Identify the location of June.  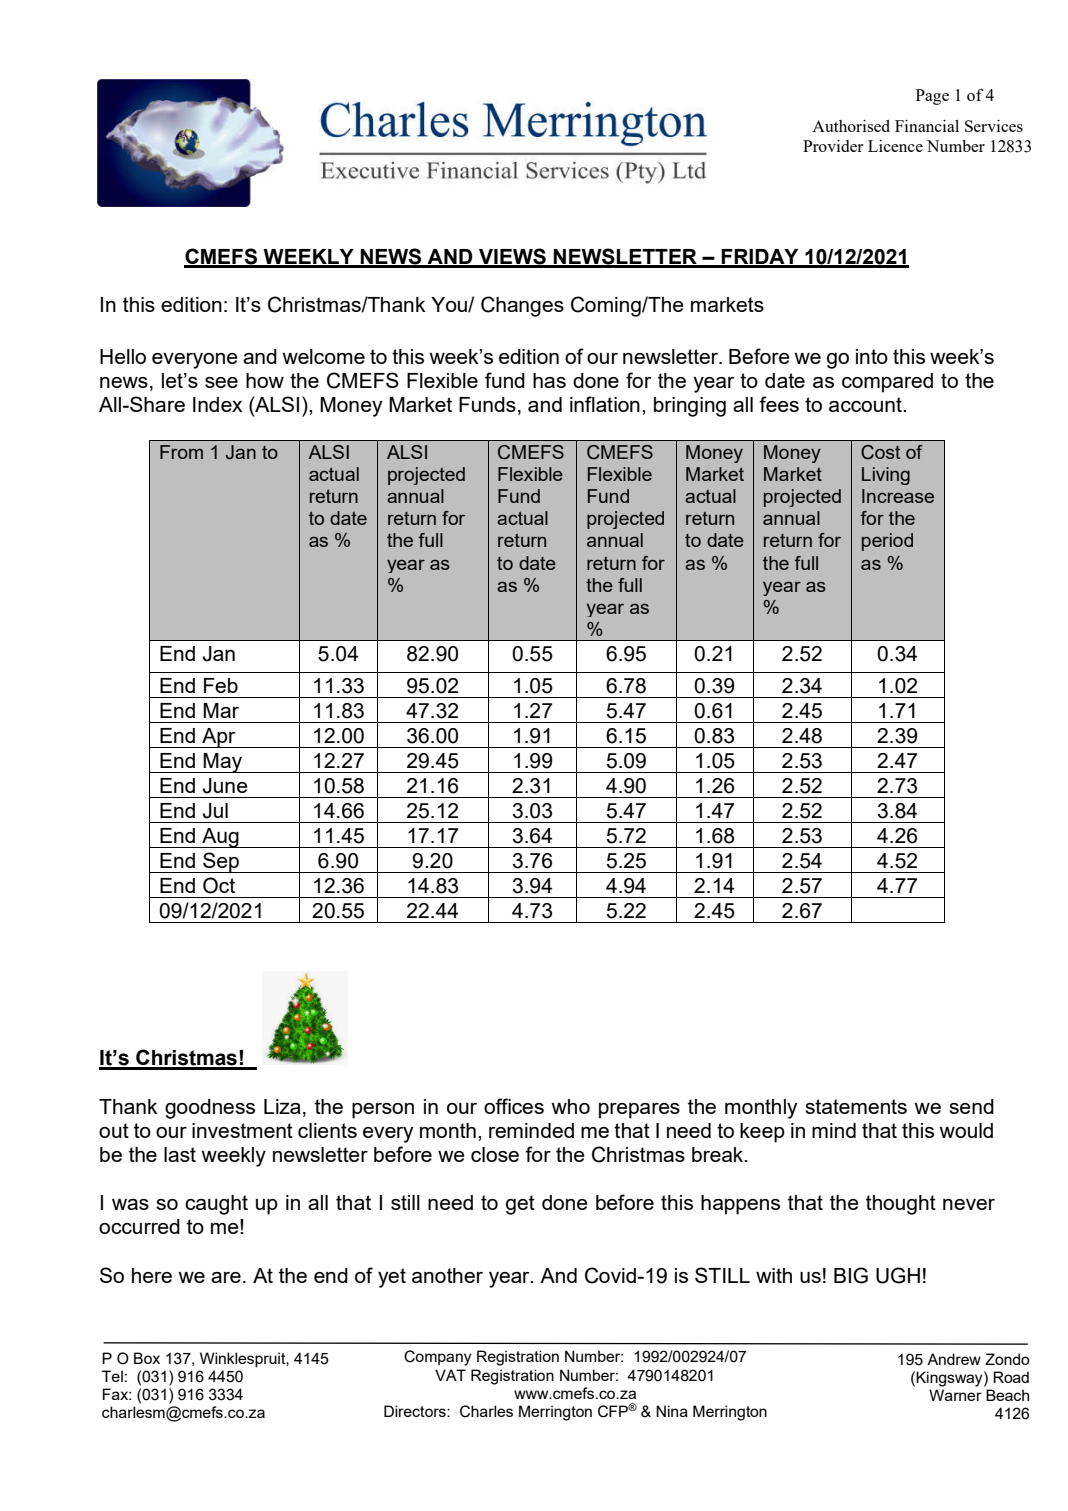
(225, 786).
